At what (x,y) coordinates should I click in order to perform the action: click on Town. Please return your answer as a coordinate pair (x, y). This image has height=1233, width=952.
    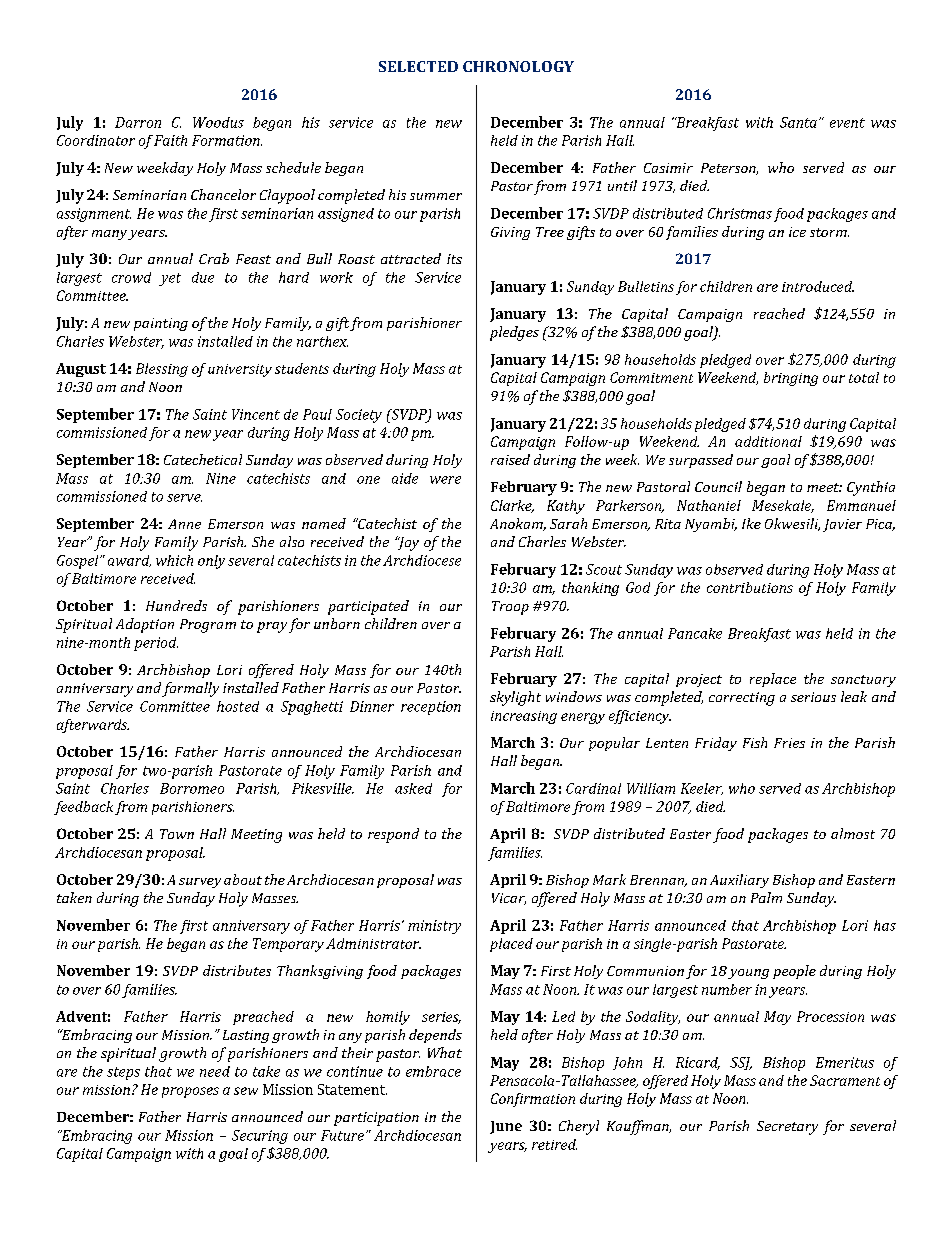
    Looking at the image, I should click on (177, 834).
